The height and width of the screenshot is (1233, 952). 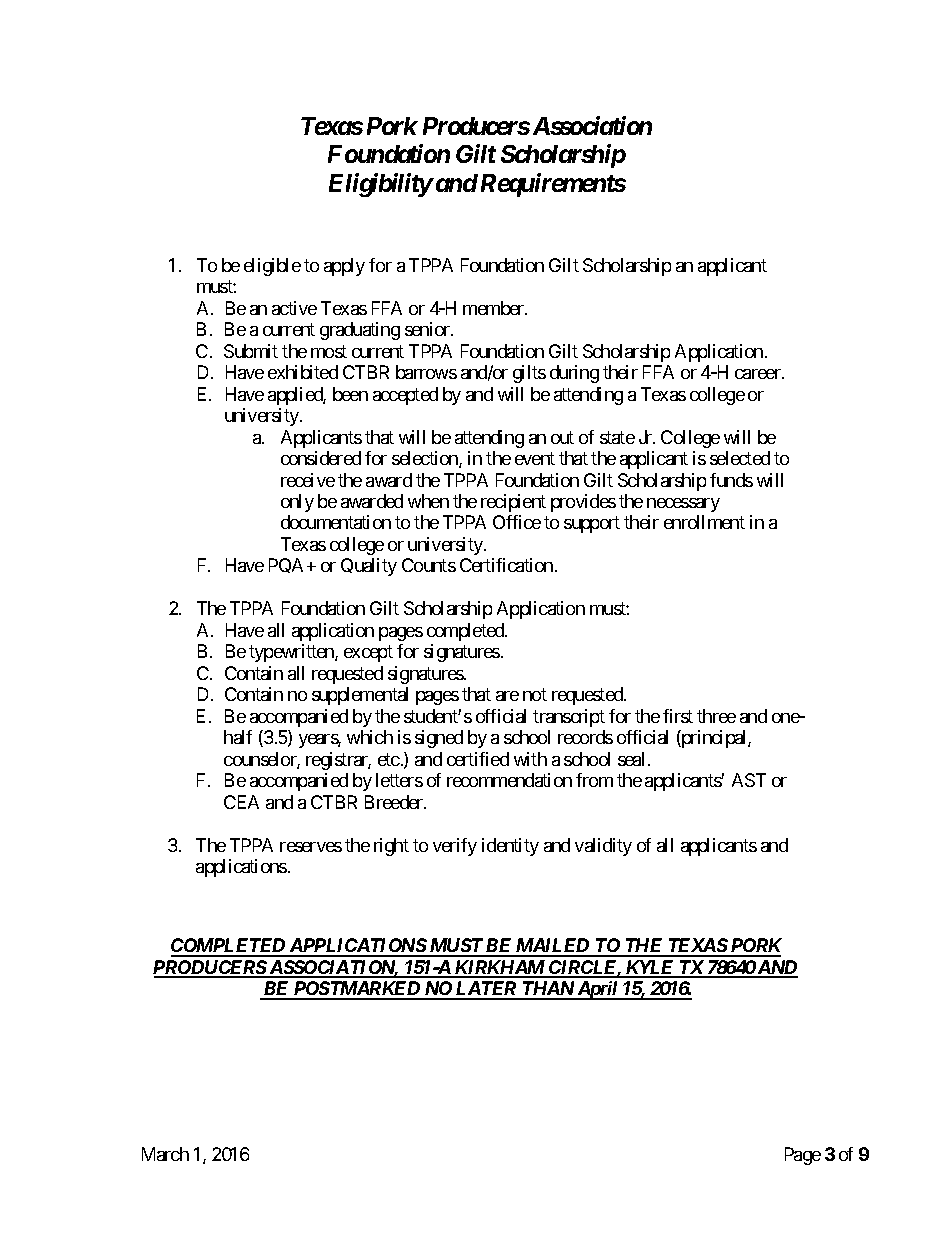 What do you see at coordinates (439, 739) in the screenshot?
I see `signed` at bounding box center [439, 739].
